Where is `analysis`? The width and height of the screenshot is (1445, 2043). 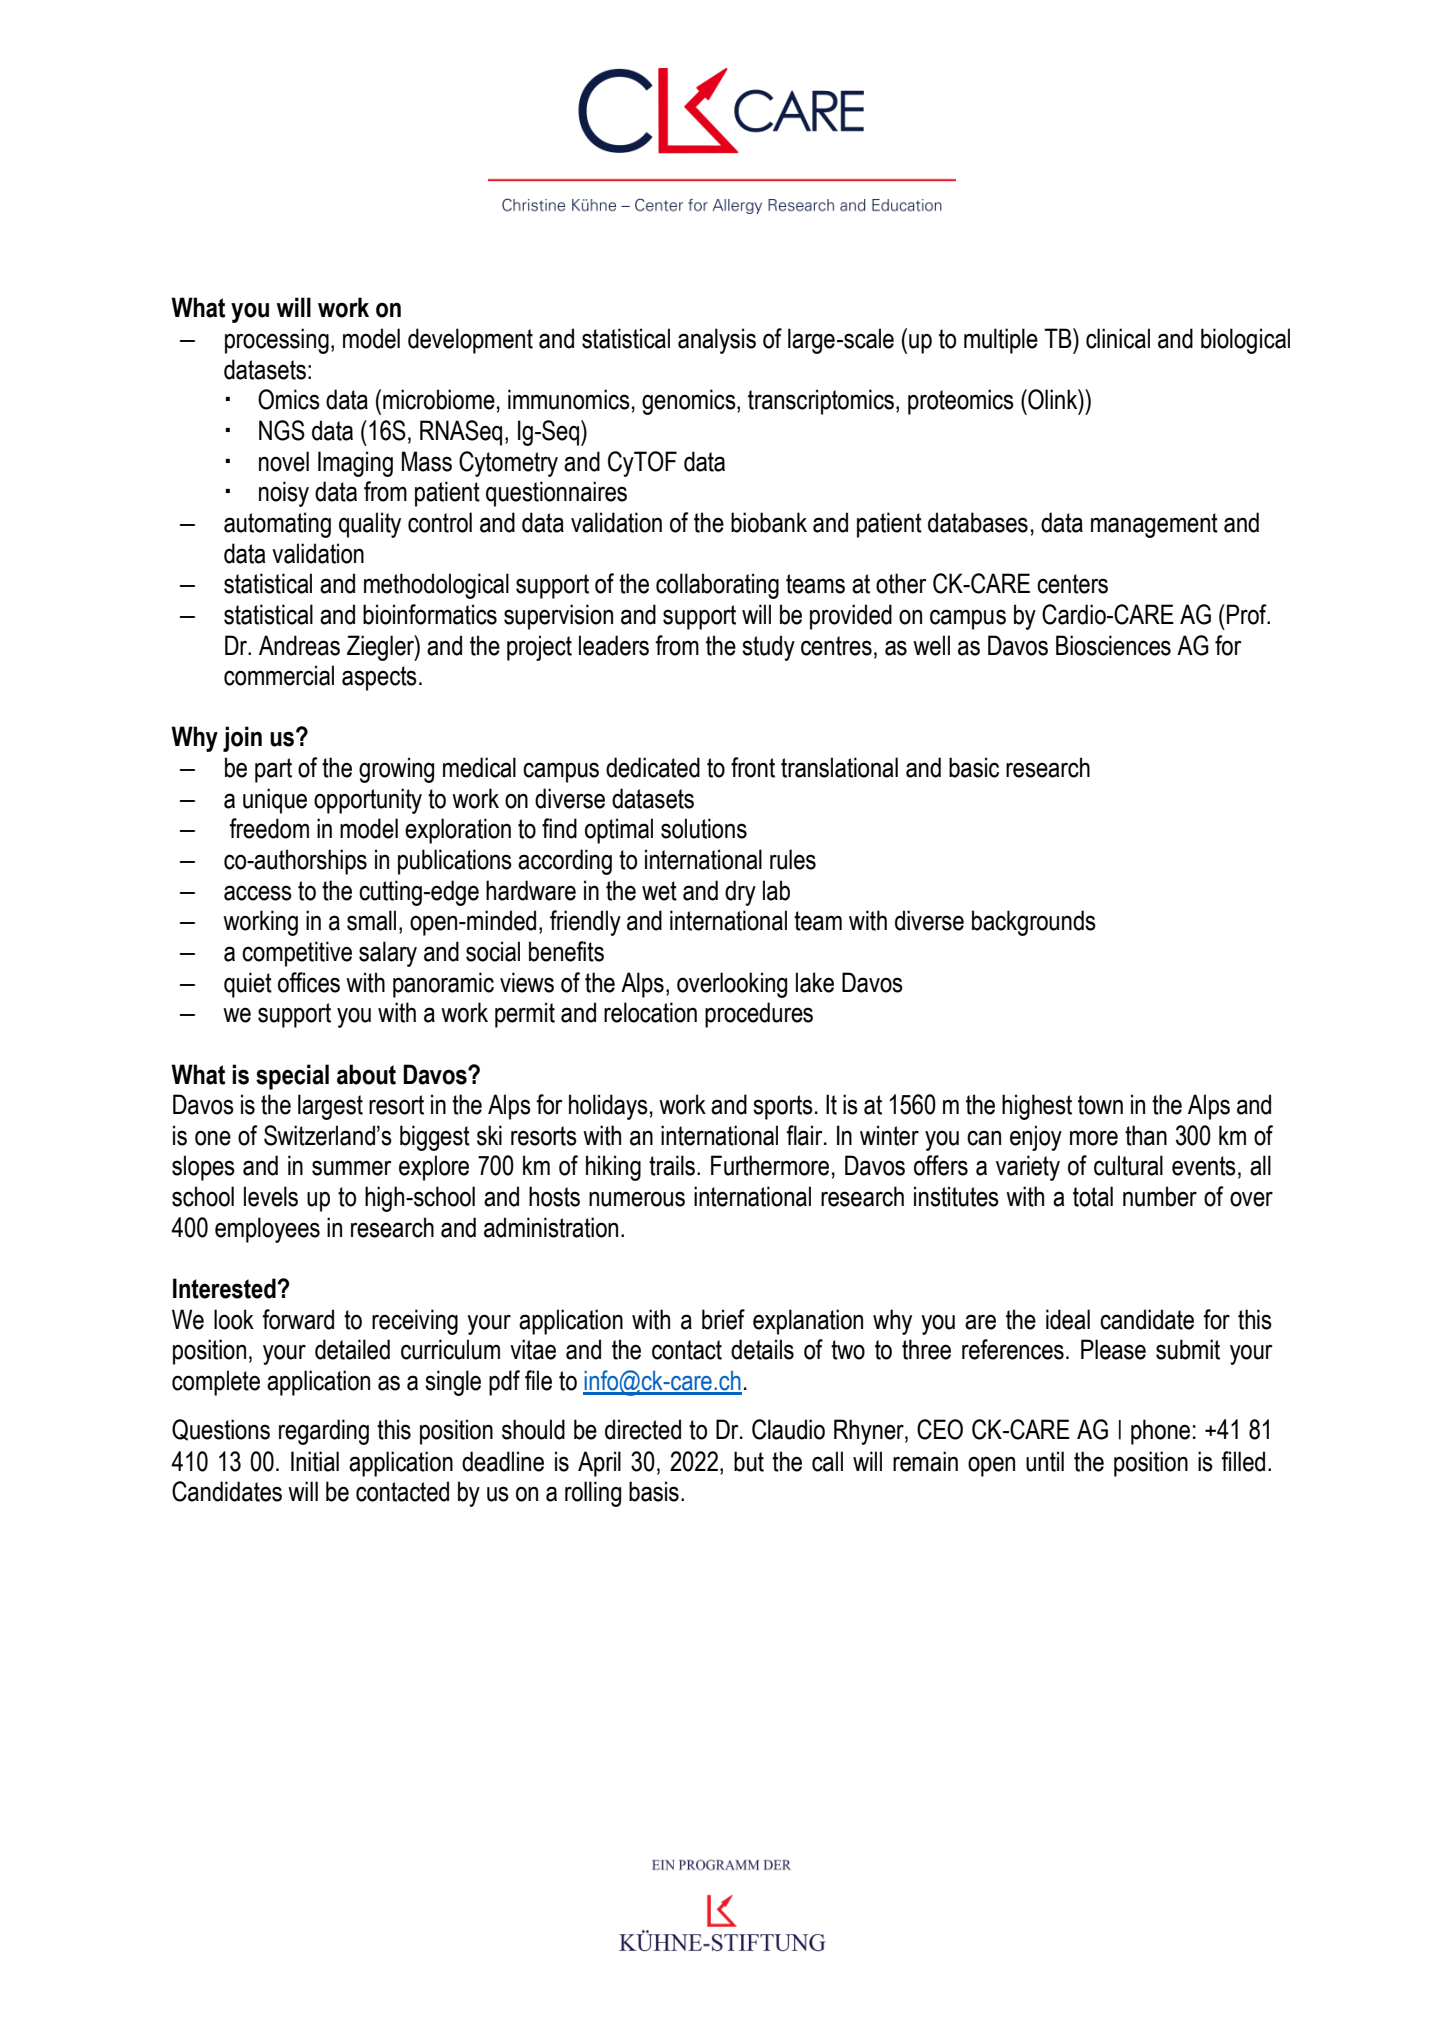
analysis is located at coordinates (717, 341).
